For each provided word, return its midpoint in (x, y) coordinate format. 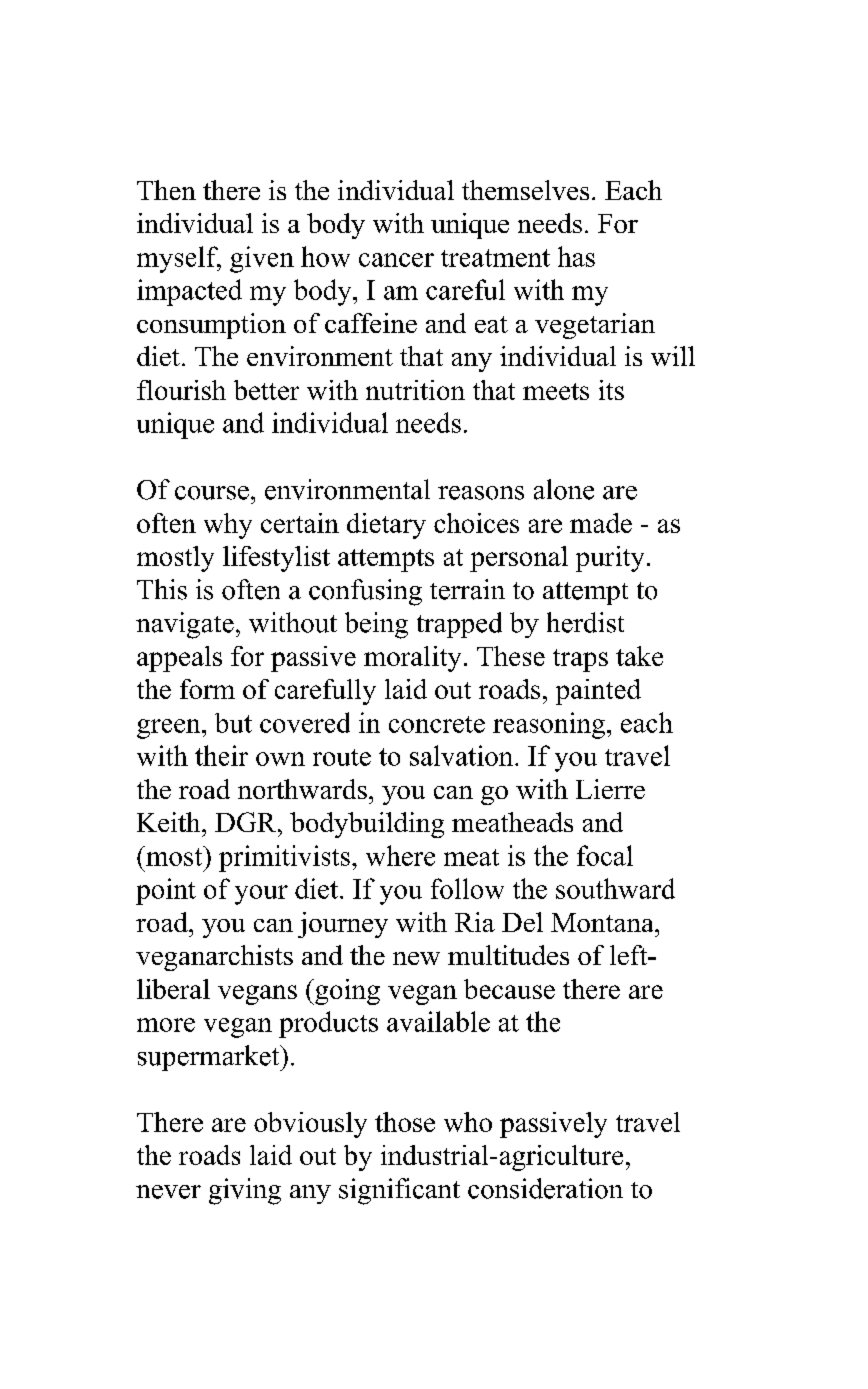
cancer (396, 260)
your (261, 895)
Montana (603, 922)
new (416, 958)
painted (598, 692)
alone (564, 489)
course (212, 493)
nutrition (415, 390)
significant (399, 1191)
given (262, 259)
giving (245, 1191)
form (207, 689)
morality (412, 659)
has (576, 256)
